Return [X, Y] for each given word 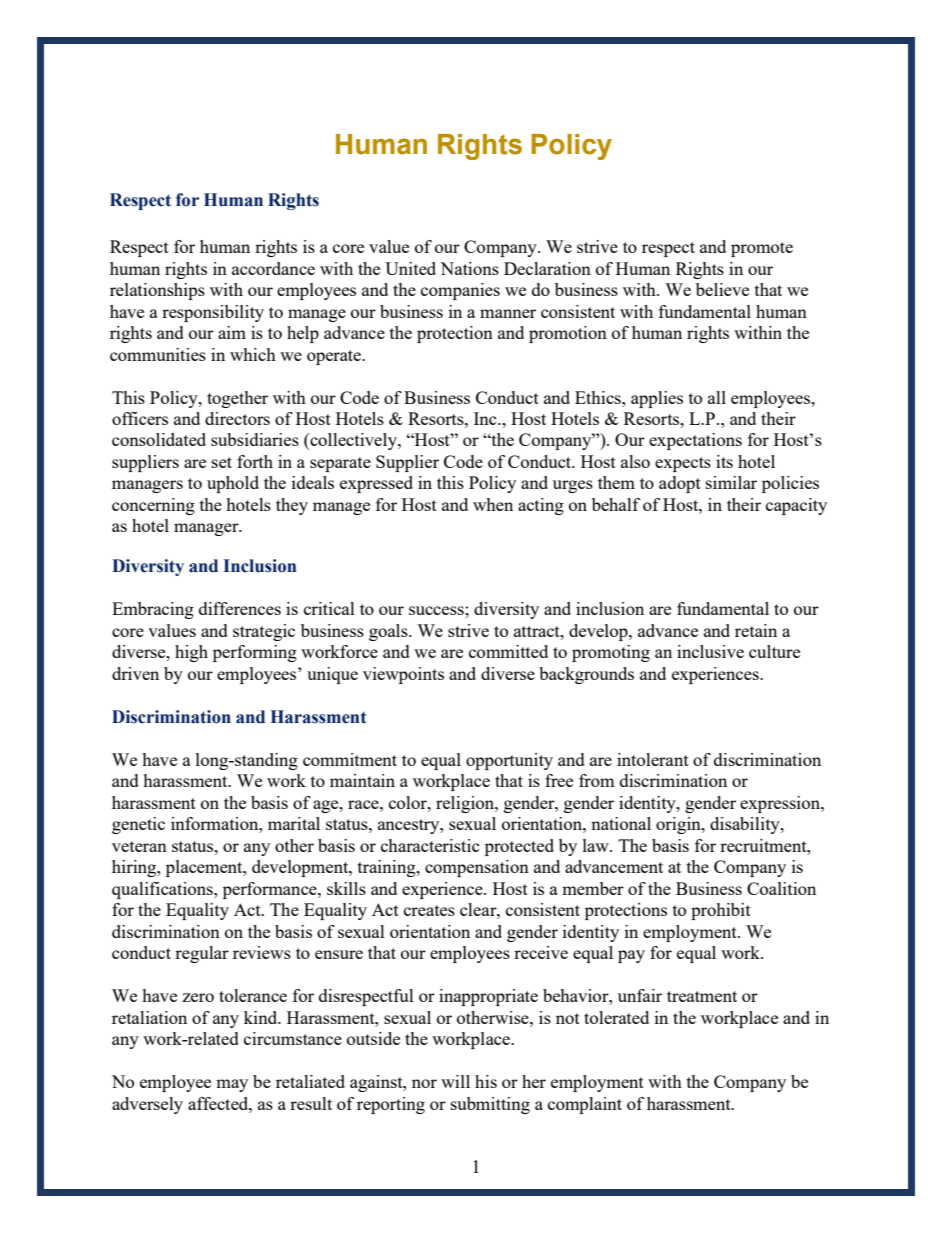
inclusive [710, 651]
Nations [469, 268]
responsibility [213, 313]
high [191, 653]
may [232, 1085]
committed [508, 651]
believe [722, 289]
